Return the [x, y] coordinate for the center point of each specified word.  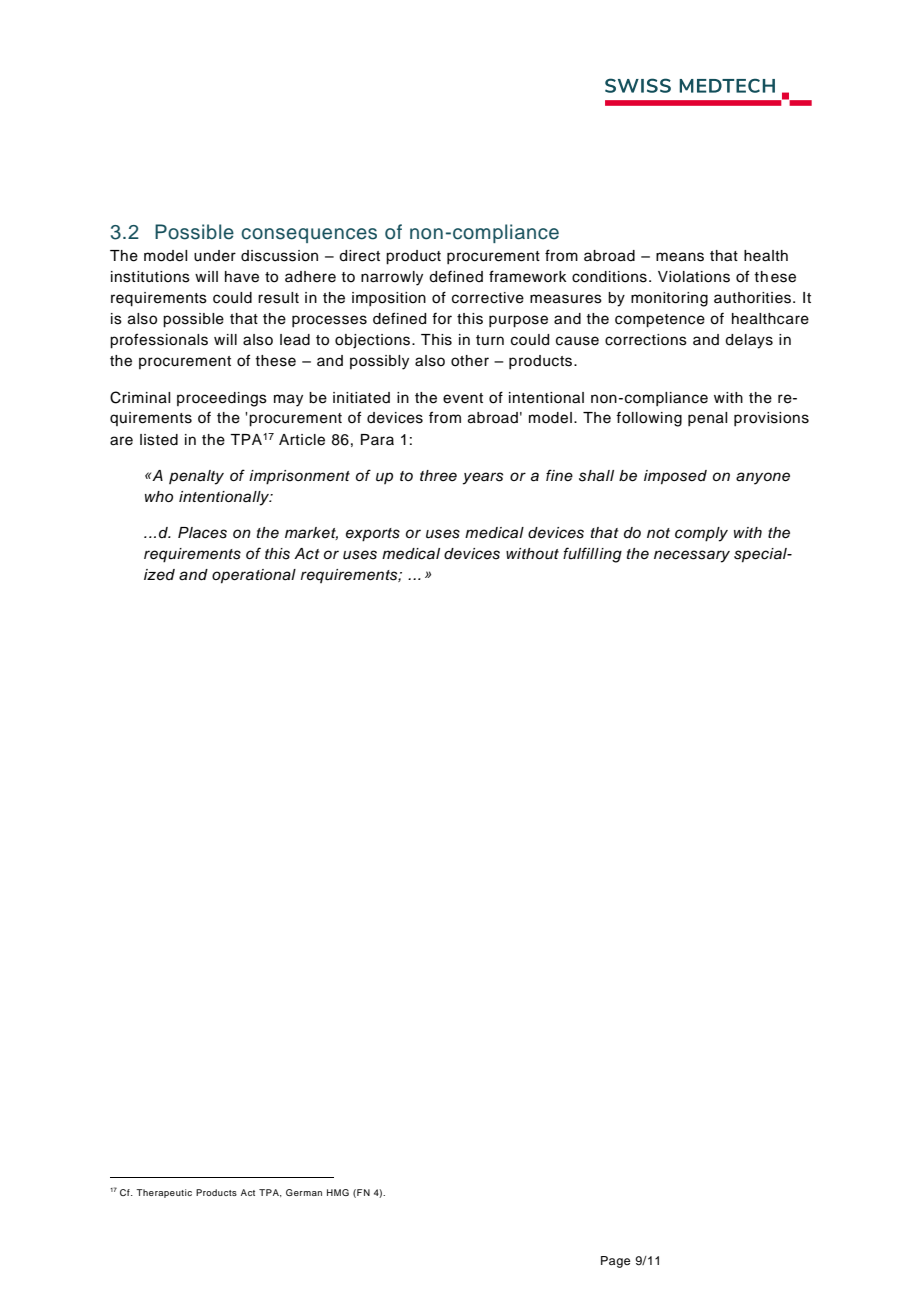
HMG [338, 1192]
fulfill [581, 553]
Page [615, 1262]
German [304, 1192]
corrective [488, 298]
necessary [692, 556]
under [215, 256]
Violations [694, 277]
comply [701, 534]
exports [373, 535]
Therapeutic [164, 1193]
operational [254, 576]
